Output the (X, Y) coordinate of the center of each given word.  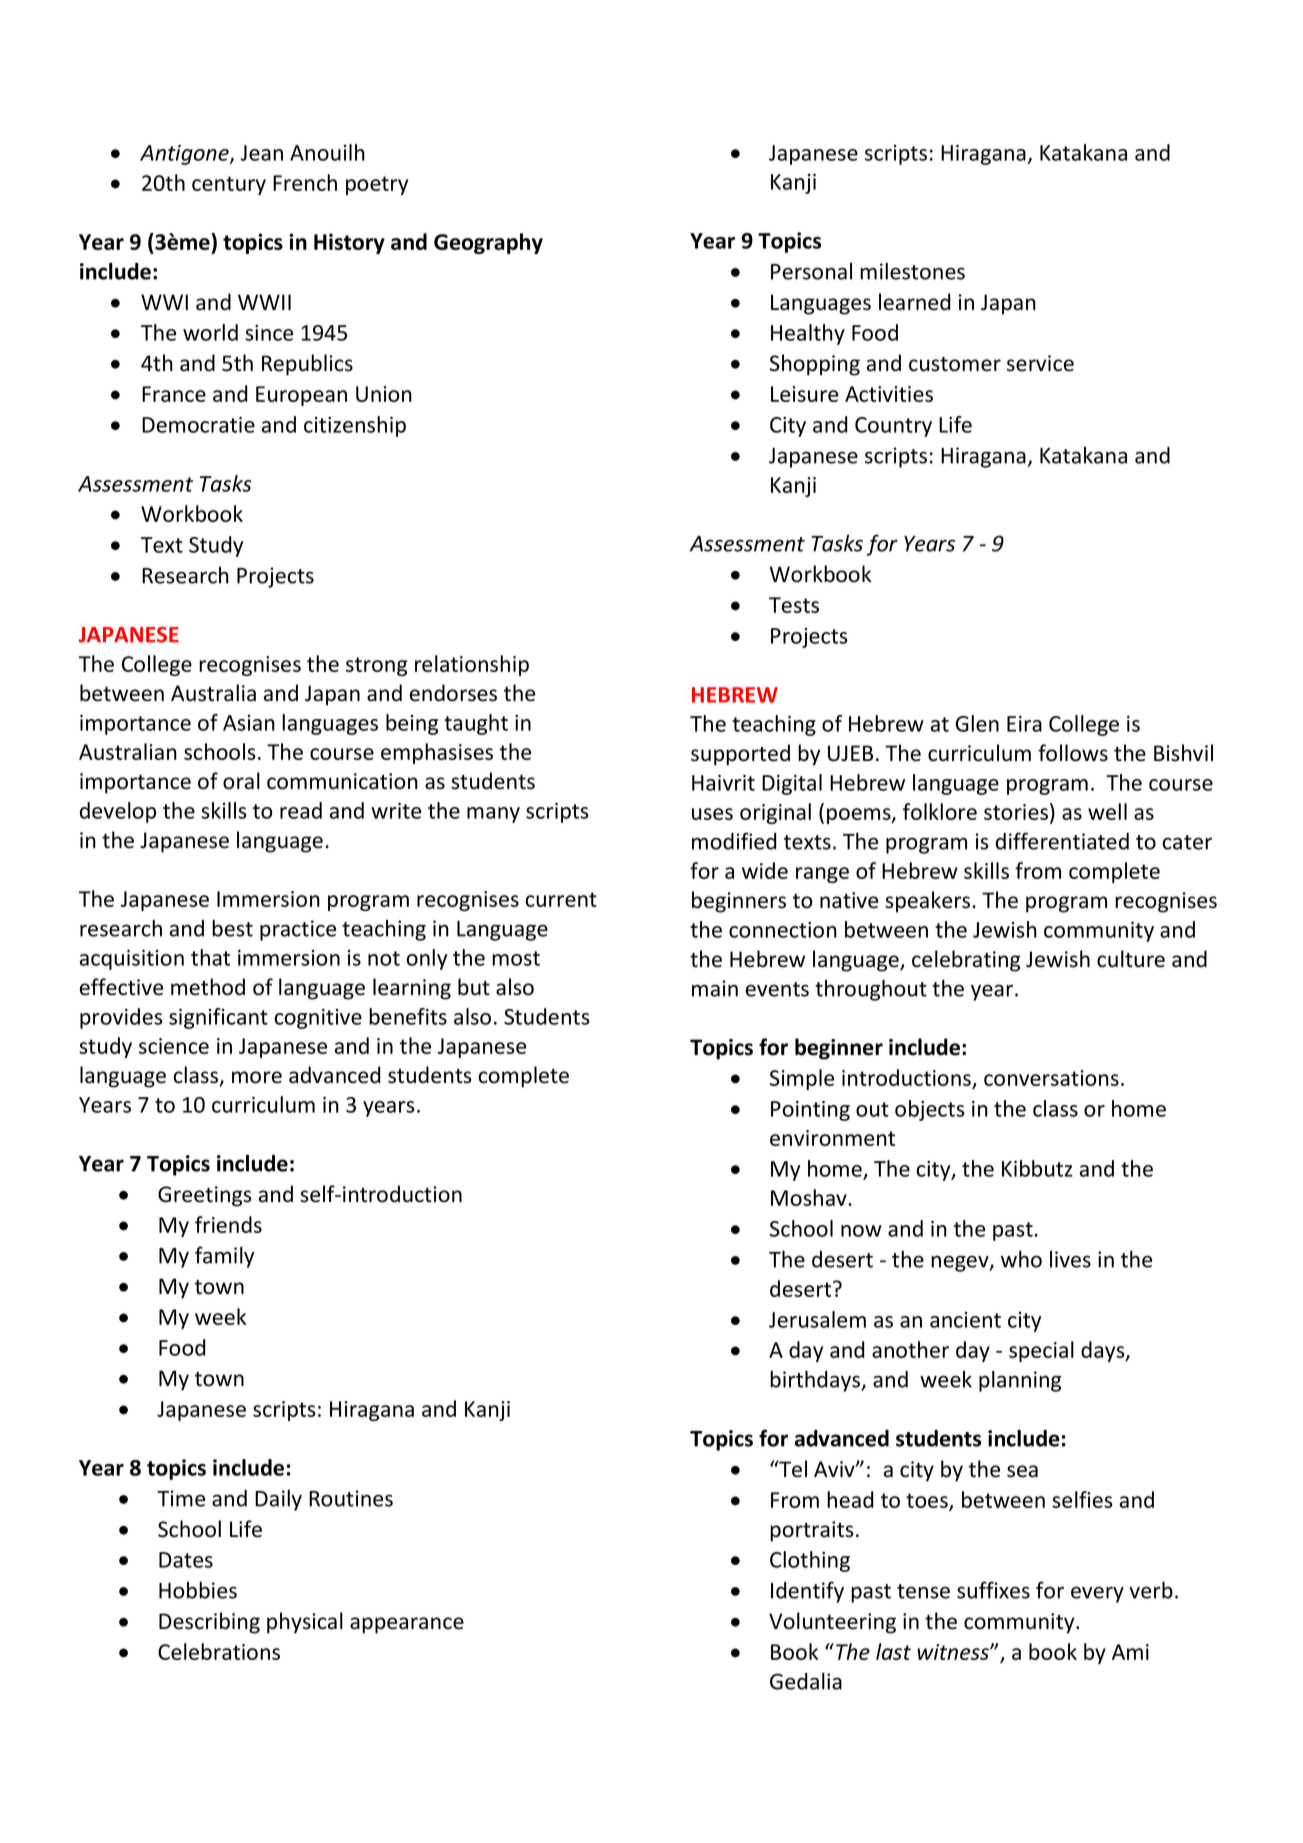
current (561, 899)
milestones (912, 271)
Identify (807, 1592)
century (229, 185)
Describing (209, 1623)
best (232, 928)
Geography (488, 243)
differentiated (1062, 841)
